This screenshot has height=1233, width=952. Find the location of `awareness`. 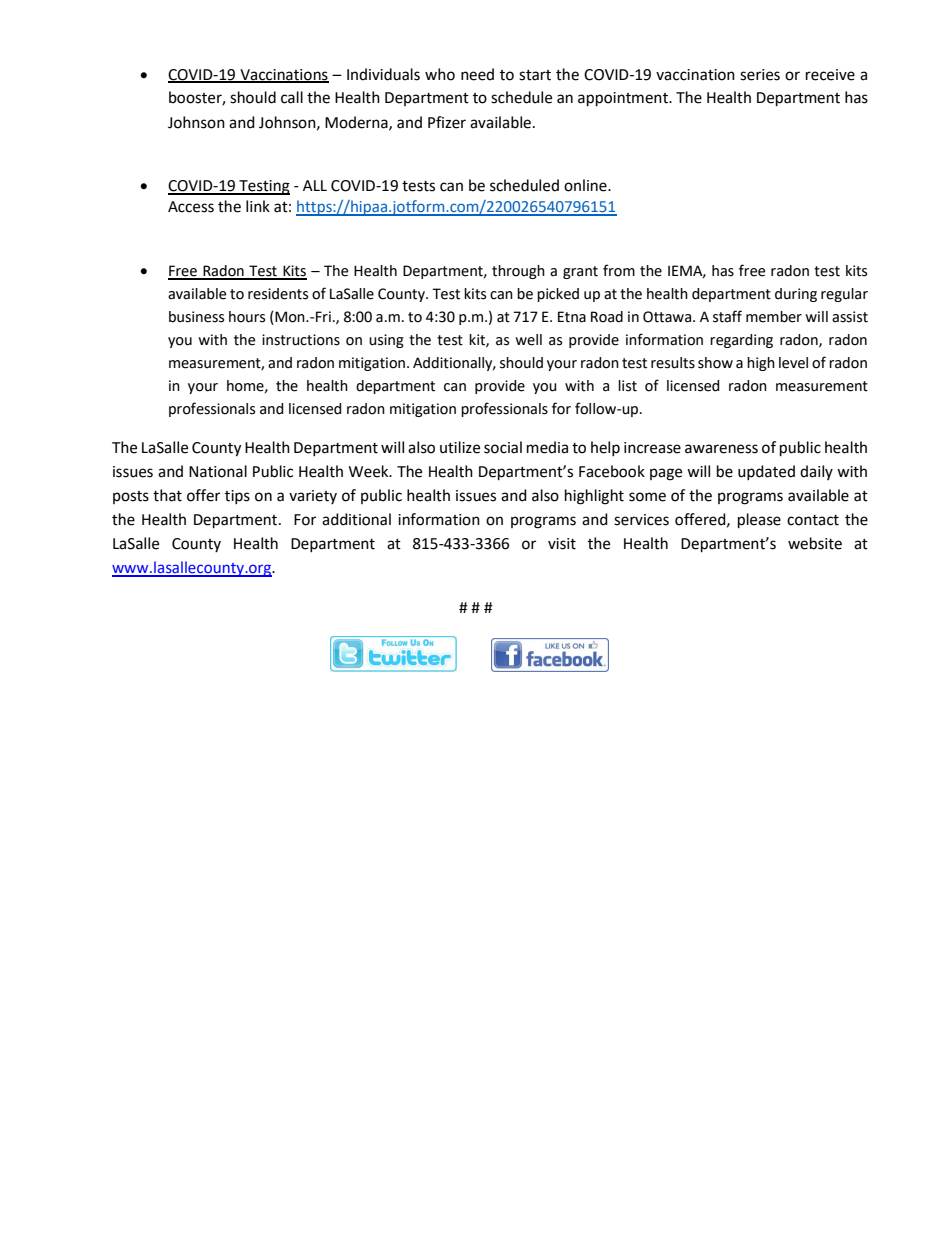

awareness is located at coordinates (721, 449).
